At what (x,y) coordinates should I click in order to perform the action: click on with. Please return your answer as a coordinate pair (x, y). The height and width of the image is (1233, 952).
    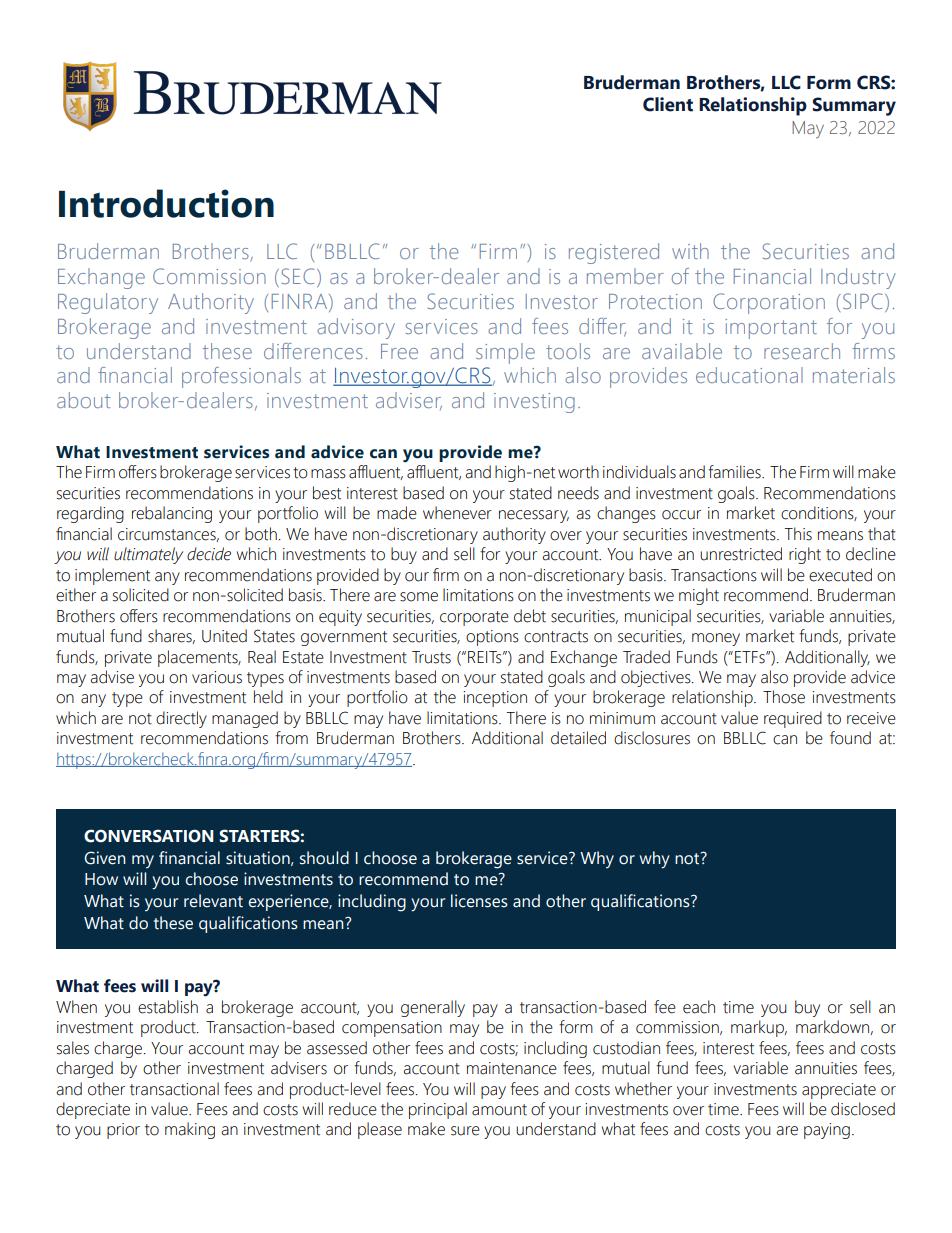
    Looking at the image, I should click on (690, 251).
